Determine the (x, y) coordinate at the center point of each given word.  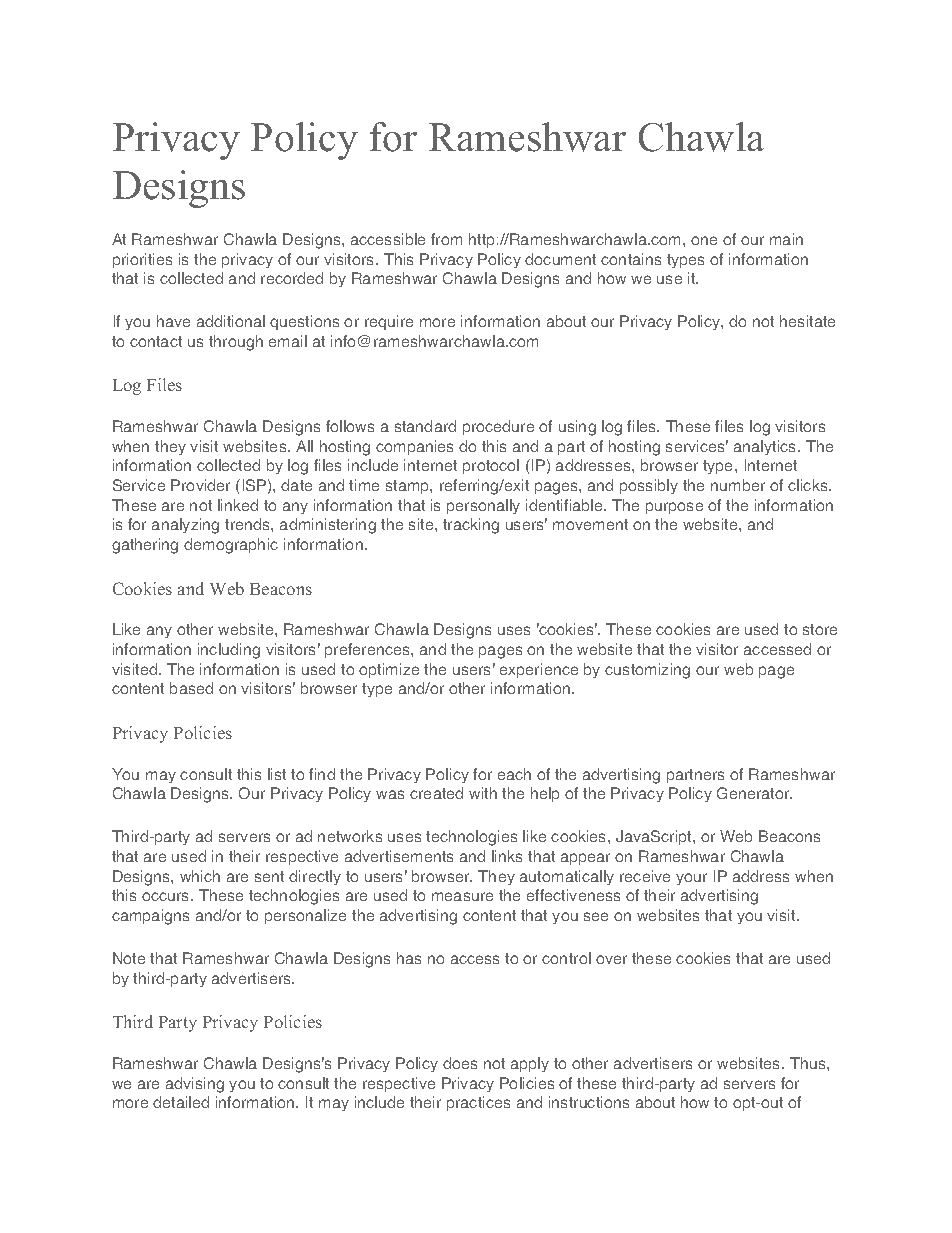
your (691, 879)
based (191, 688)
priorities (142, 260)
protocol (491, 466)
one (704, 240)
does (460, 1063)
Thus (809, 1063)
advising (195, 1085)
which (200, 876)
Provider (200, 485)
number (738, 485)
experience (539, 670)
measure (462, 896)
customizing (647, 671)
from (446, 239)
